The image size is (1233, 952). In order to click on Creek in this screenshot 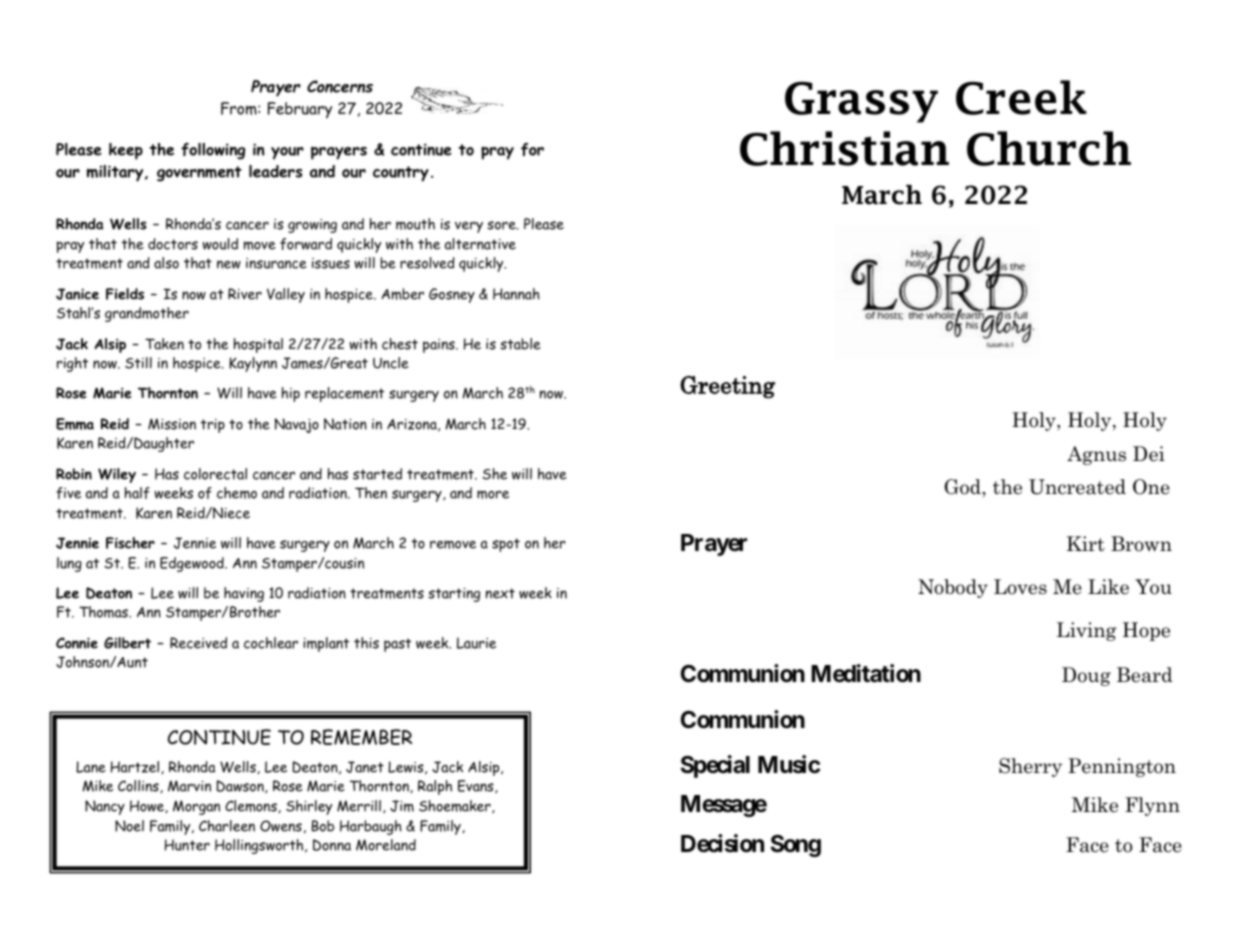, I will do `click(1021, 97)`.
